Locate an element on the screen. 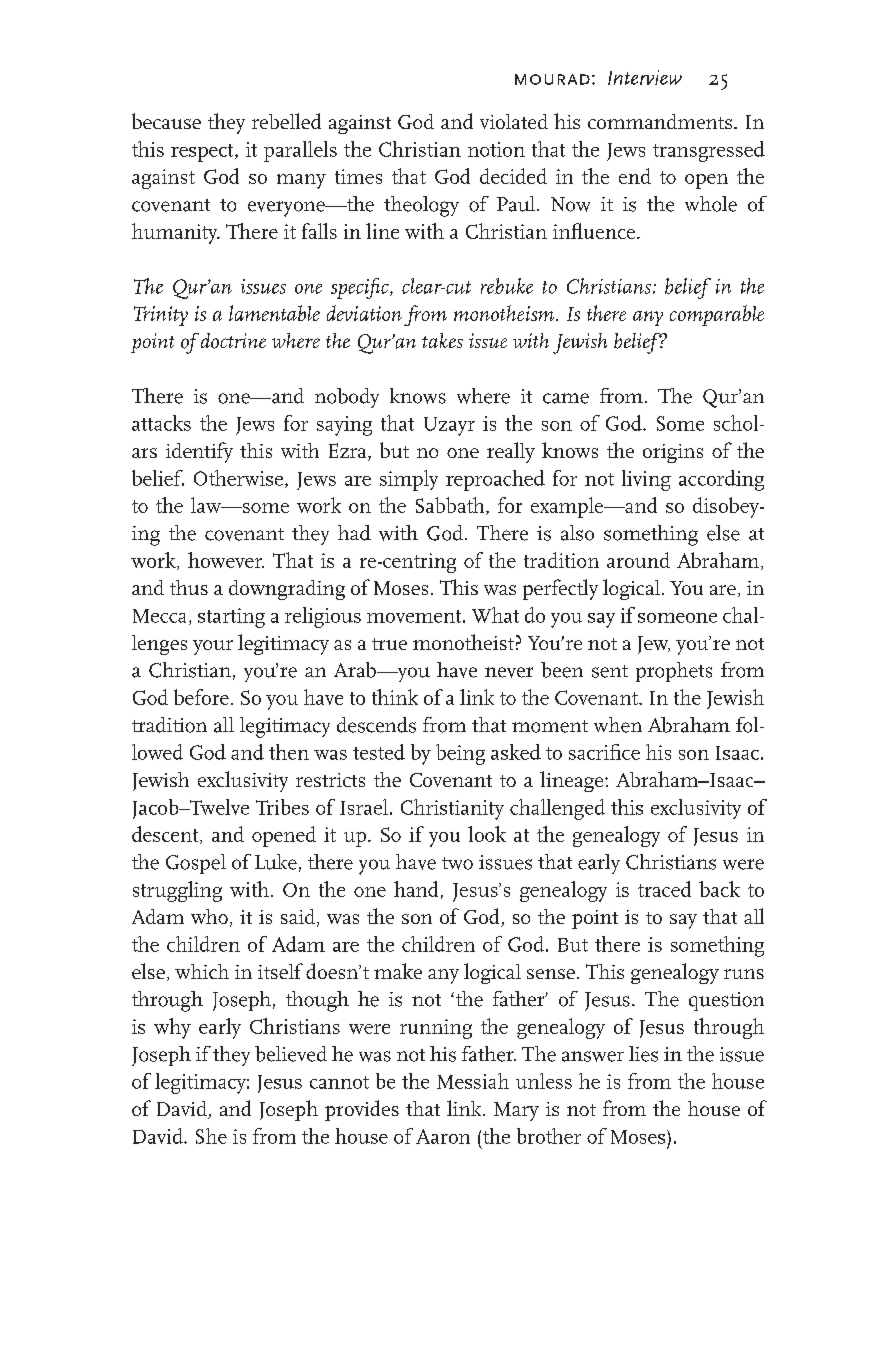  commandments is located at coordinates (660, 121).
